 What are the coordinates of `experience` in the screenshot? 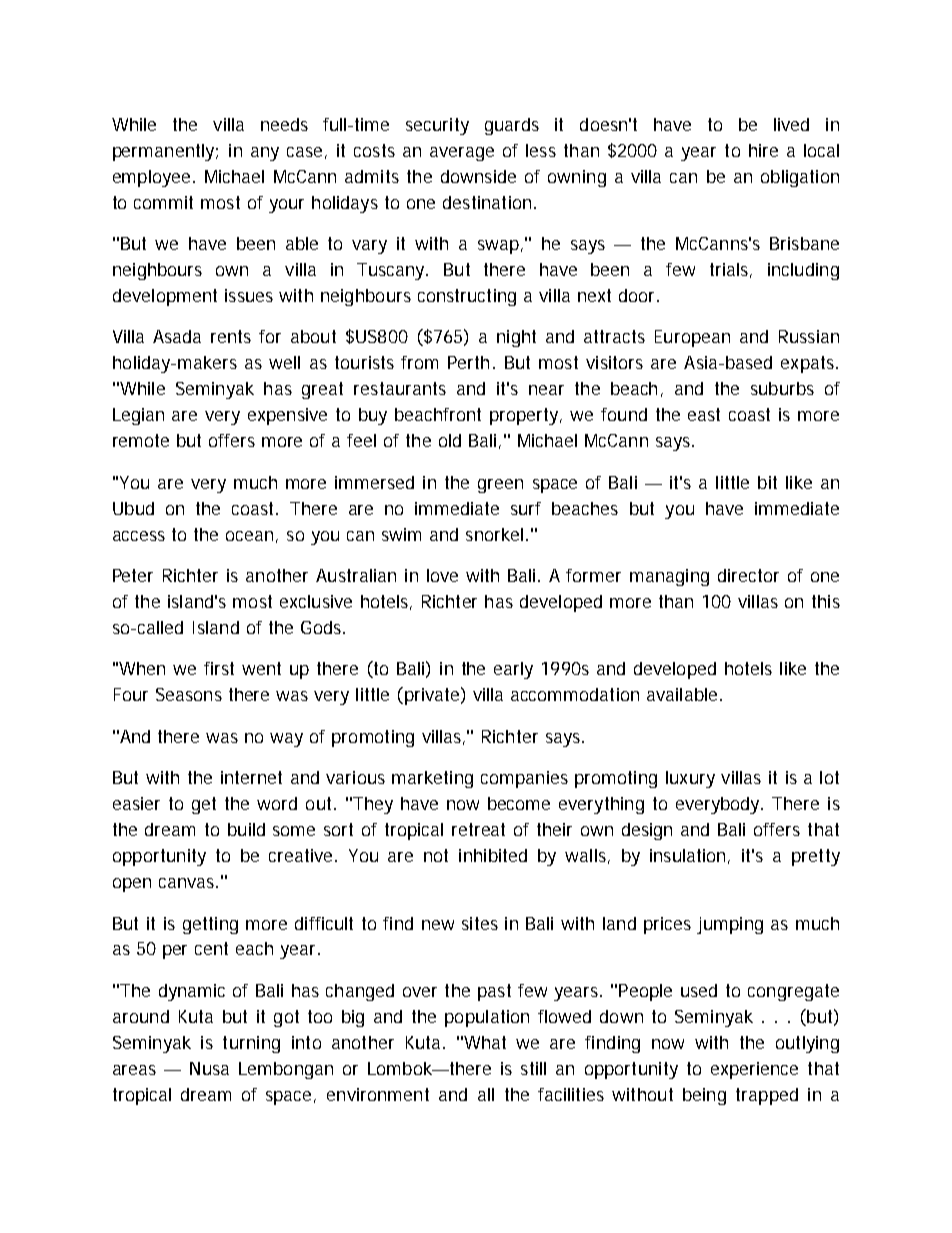 It's located at (754, 1070).
